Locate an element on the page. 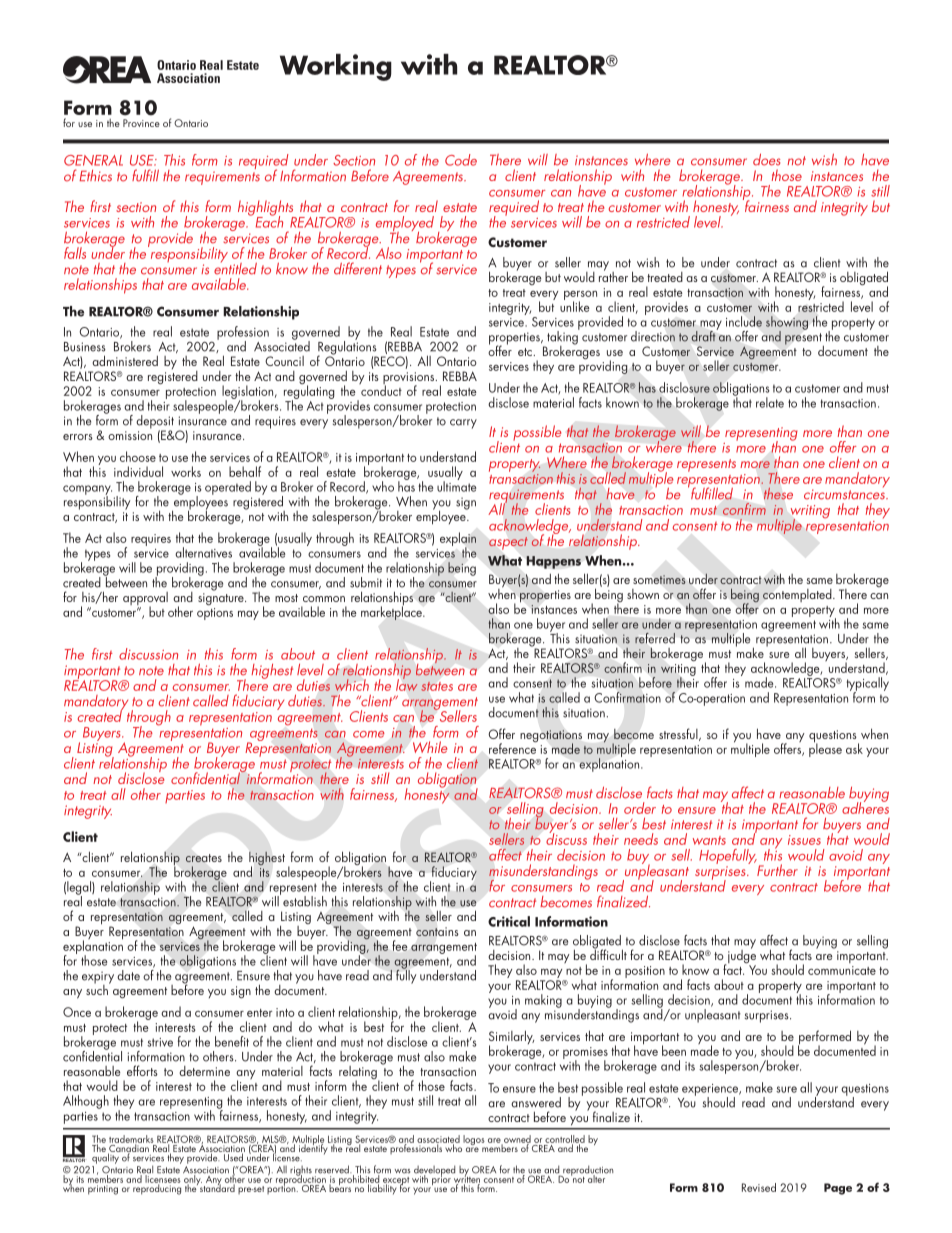 The height and width of the document is (1233, 952). trademarks is located at coordinates (131, 1140).
